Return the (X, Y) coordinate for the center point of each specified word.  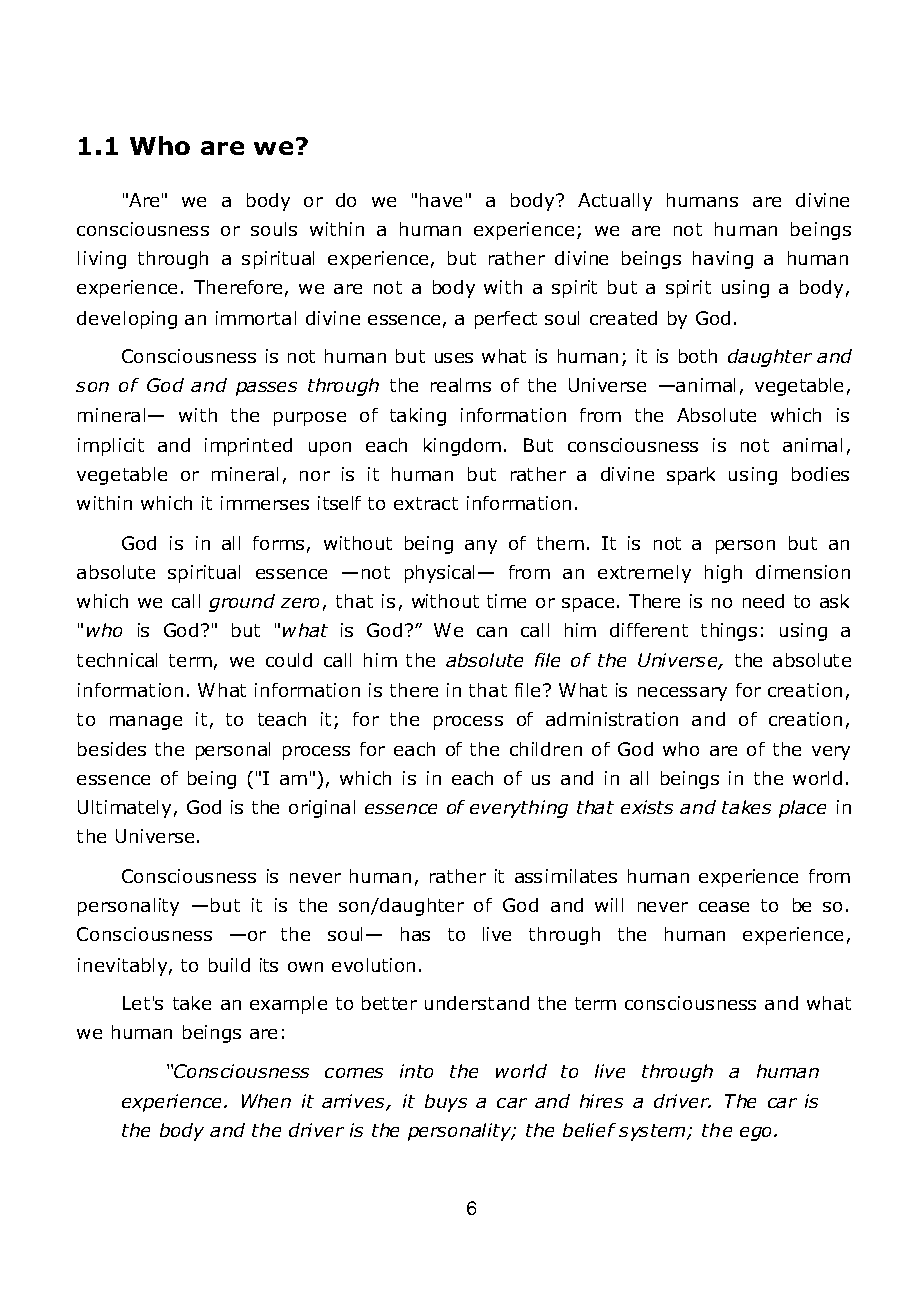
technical (117, 660)
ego (757, 1134)
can (492, 632)
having (723, 260)
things (729, 632)
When (266, 1101)
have (441, 200)
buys (446, 1103)
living (102, 260)
